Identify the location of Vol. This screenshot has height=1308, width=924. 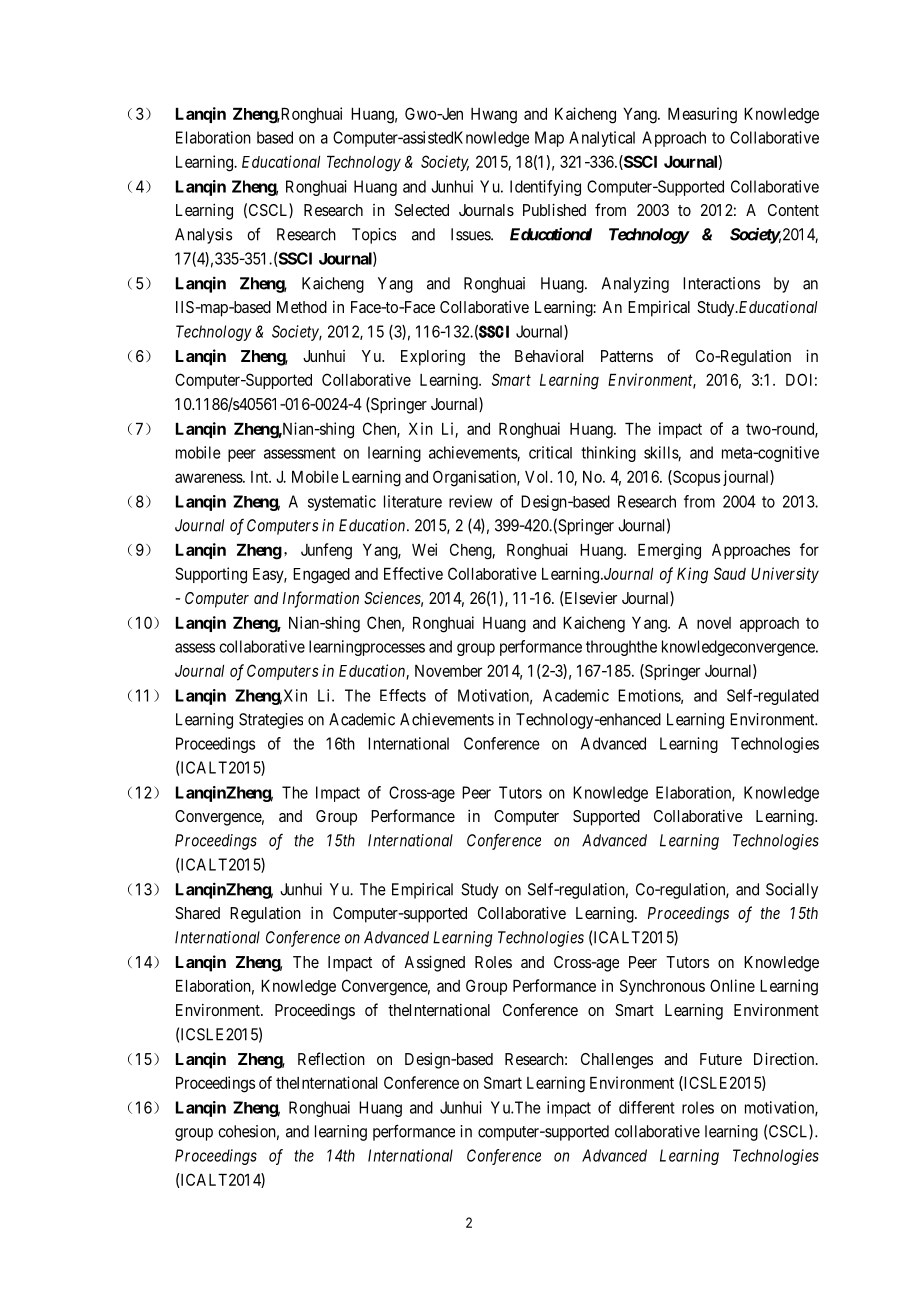
(538, 477).
